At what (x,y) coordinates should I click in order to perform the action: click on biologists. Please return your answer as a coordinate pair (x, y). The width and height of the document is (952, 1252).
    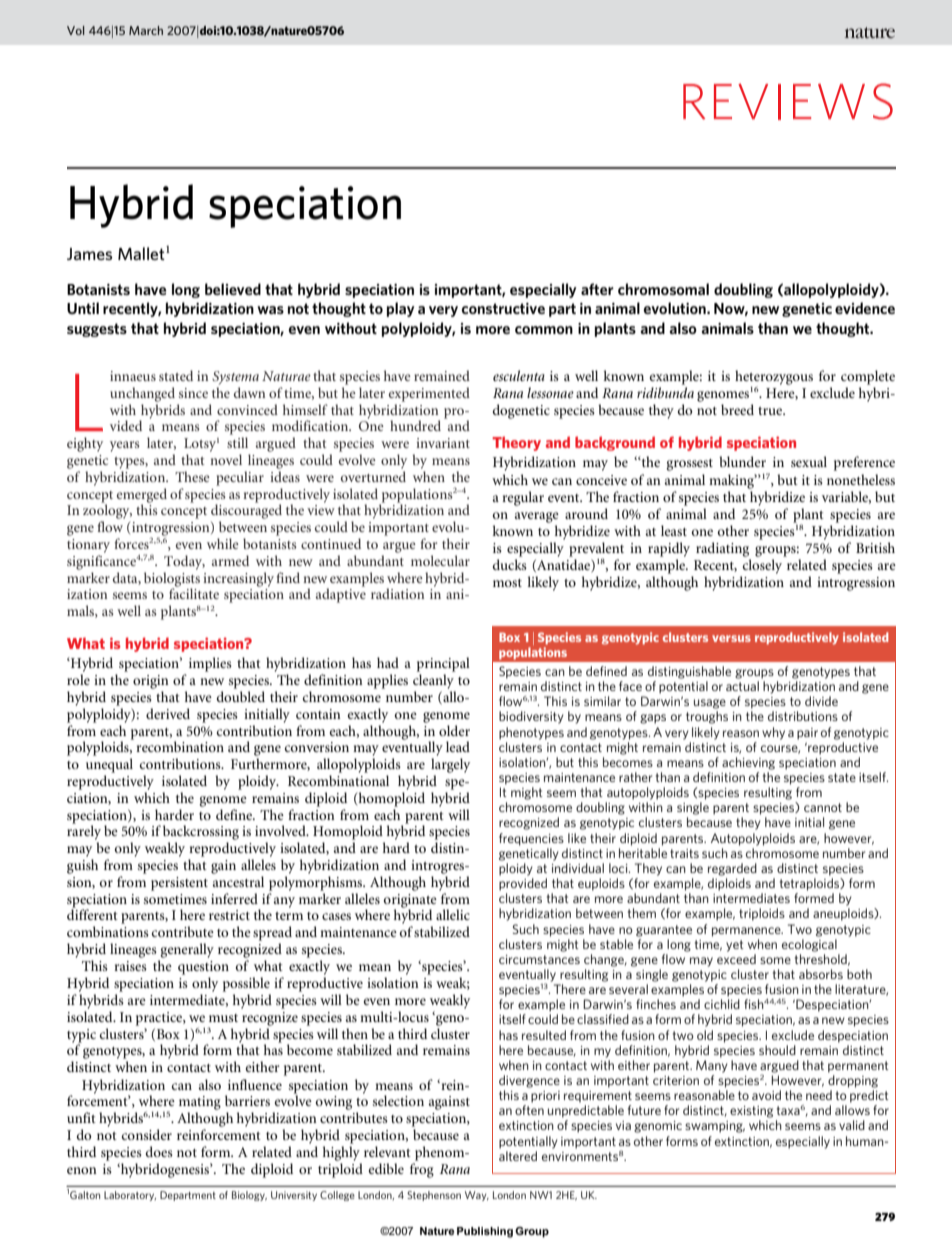
    Looking at the image, I should click on (172, 580).
